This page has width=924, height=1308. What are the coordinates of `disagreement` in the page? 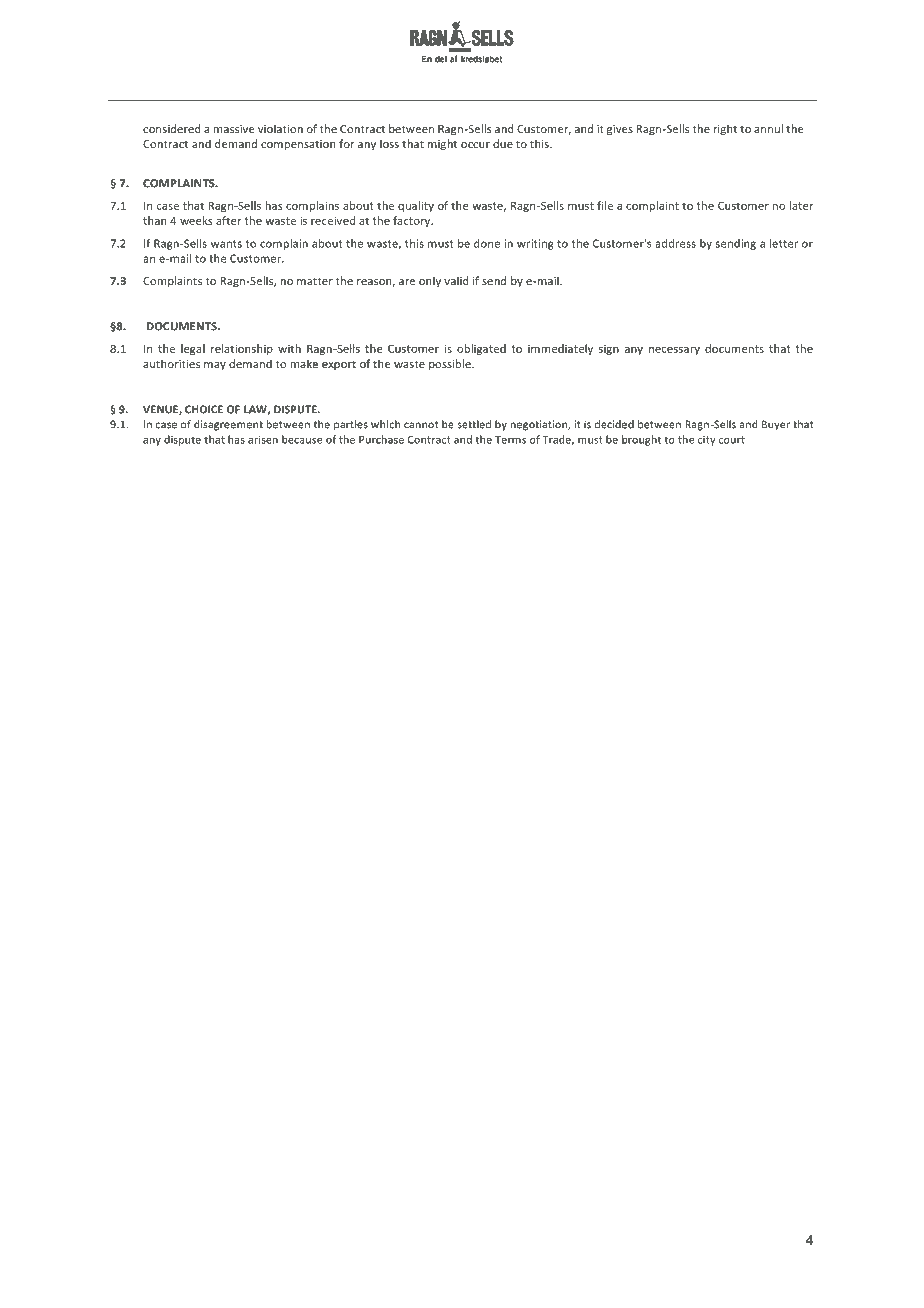 It's located at (228, 425).
